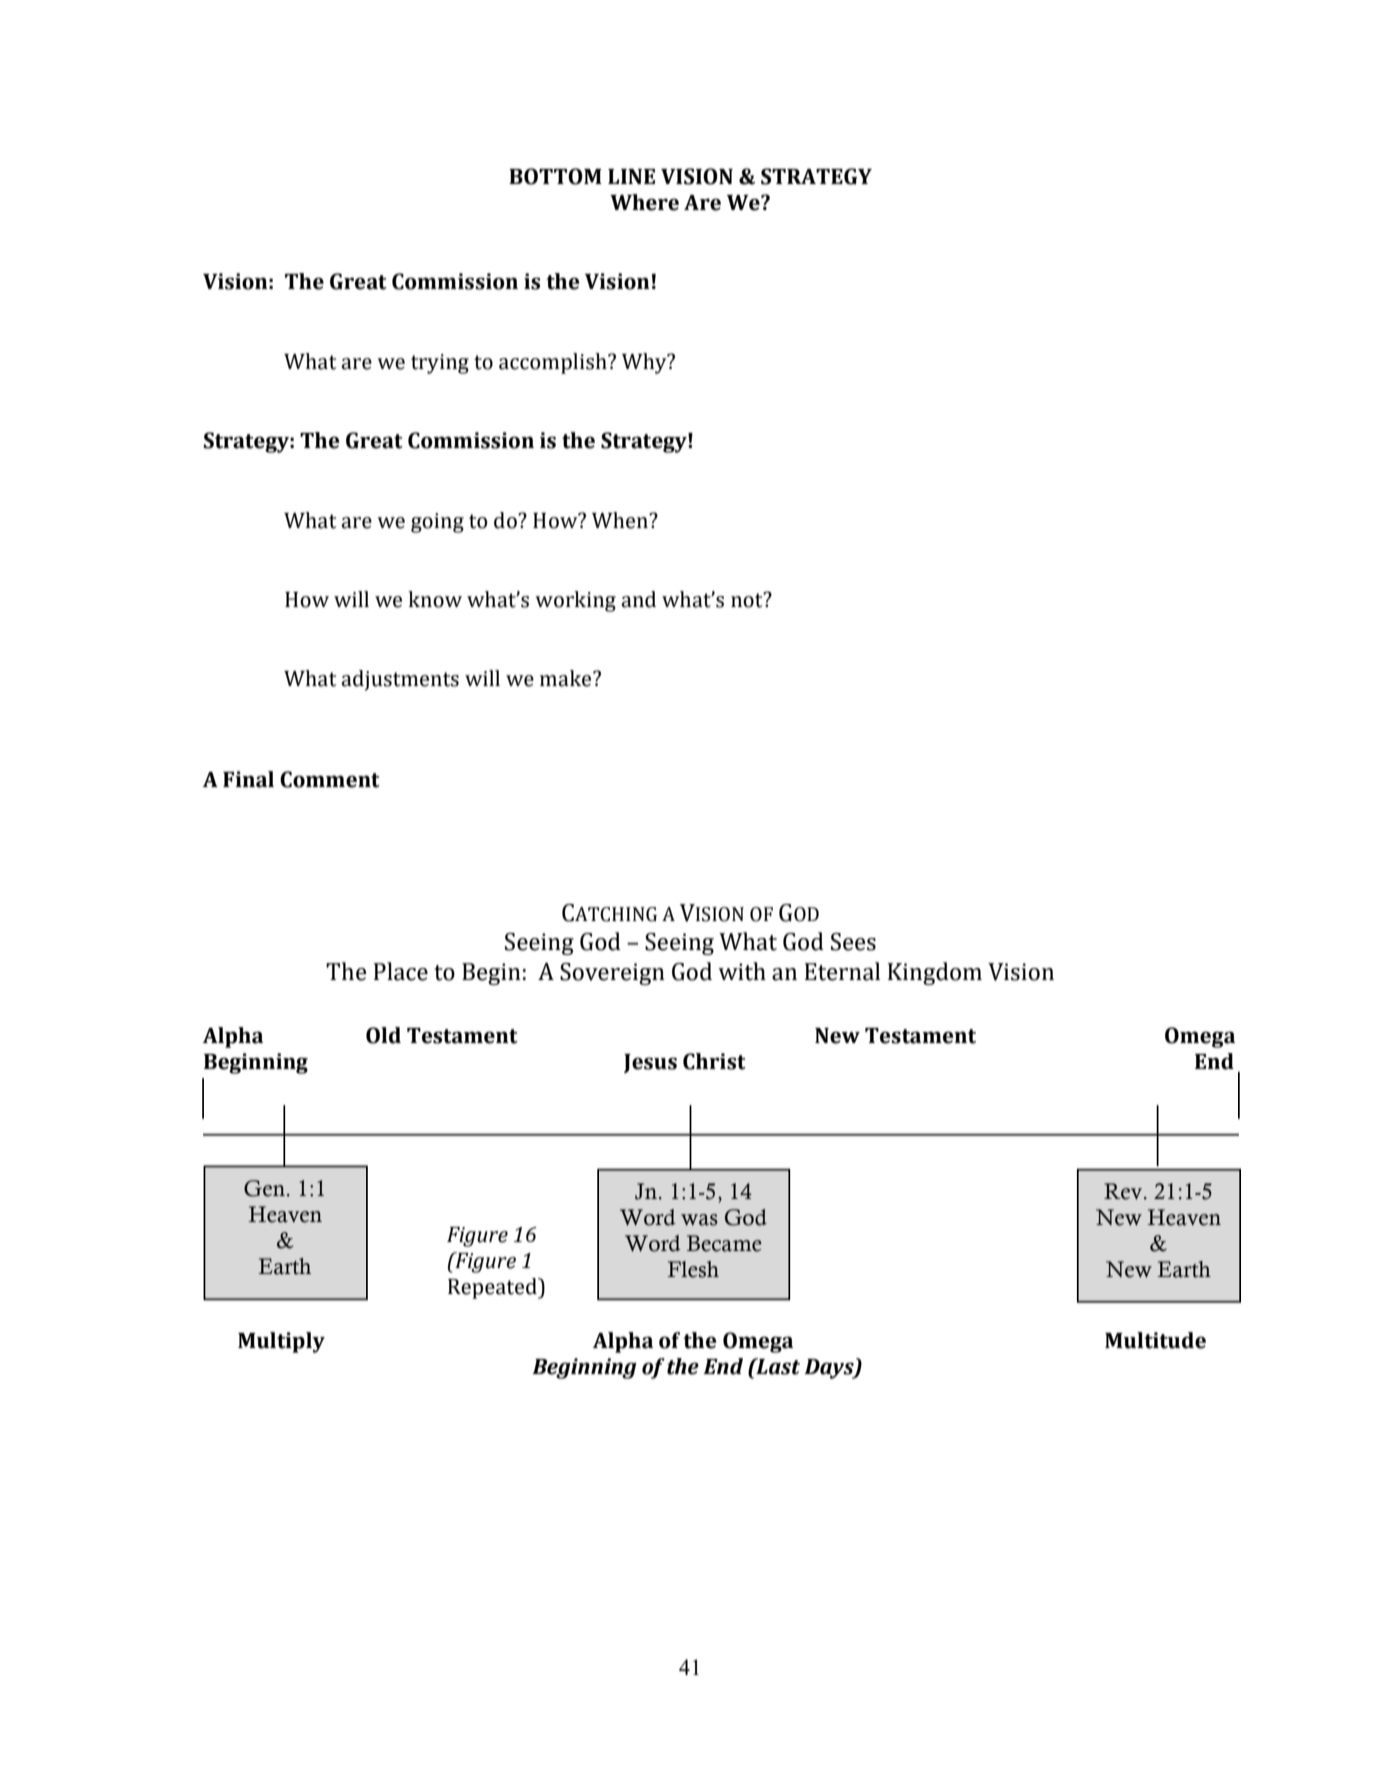  What do you see at coordinates (777, 1366) in the page?
I see `Last` at bounding box center [777, 1366].
